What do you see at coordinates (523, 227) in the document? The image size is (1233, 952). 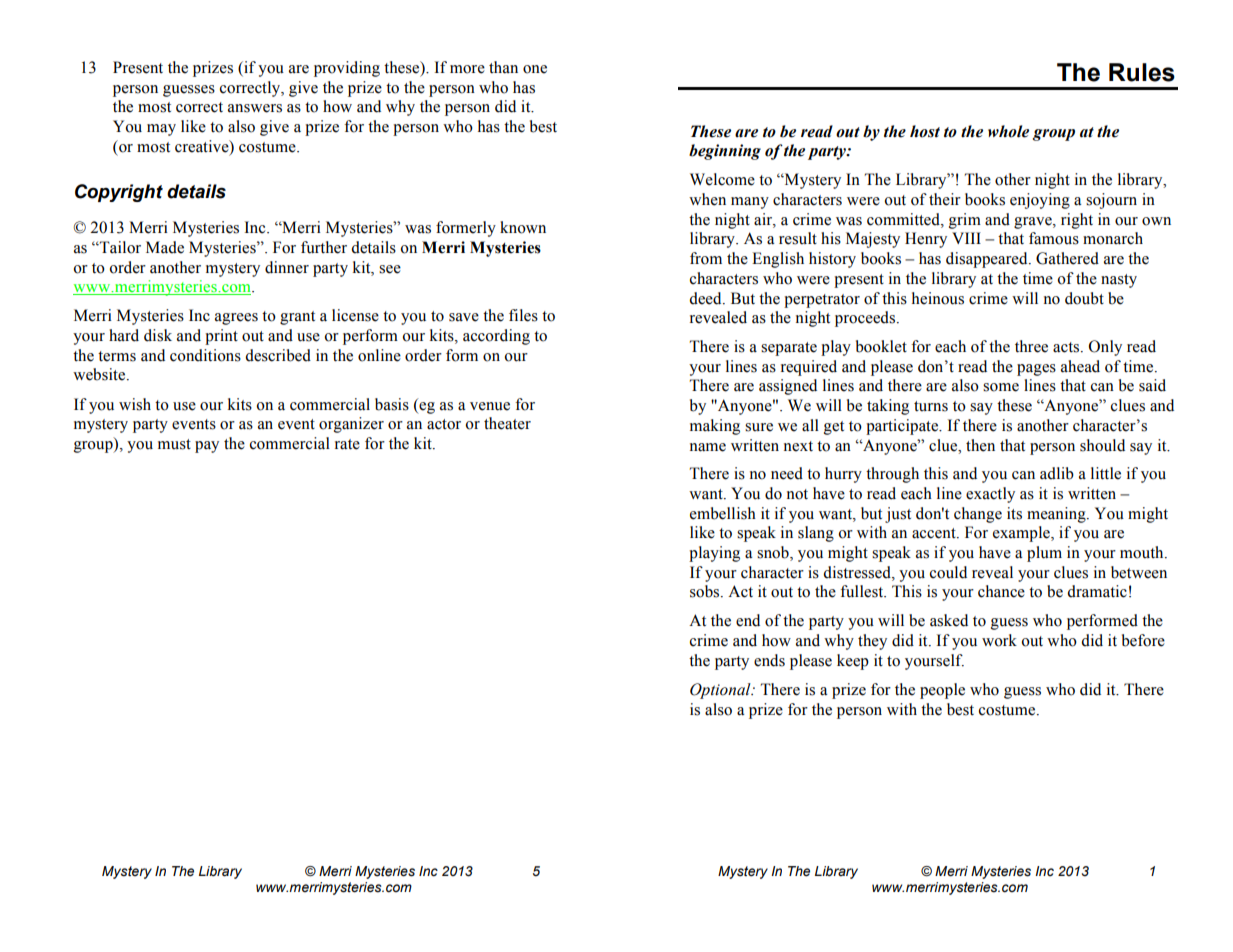 I see `known` at bounding box center [523, 227].
